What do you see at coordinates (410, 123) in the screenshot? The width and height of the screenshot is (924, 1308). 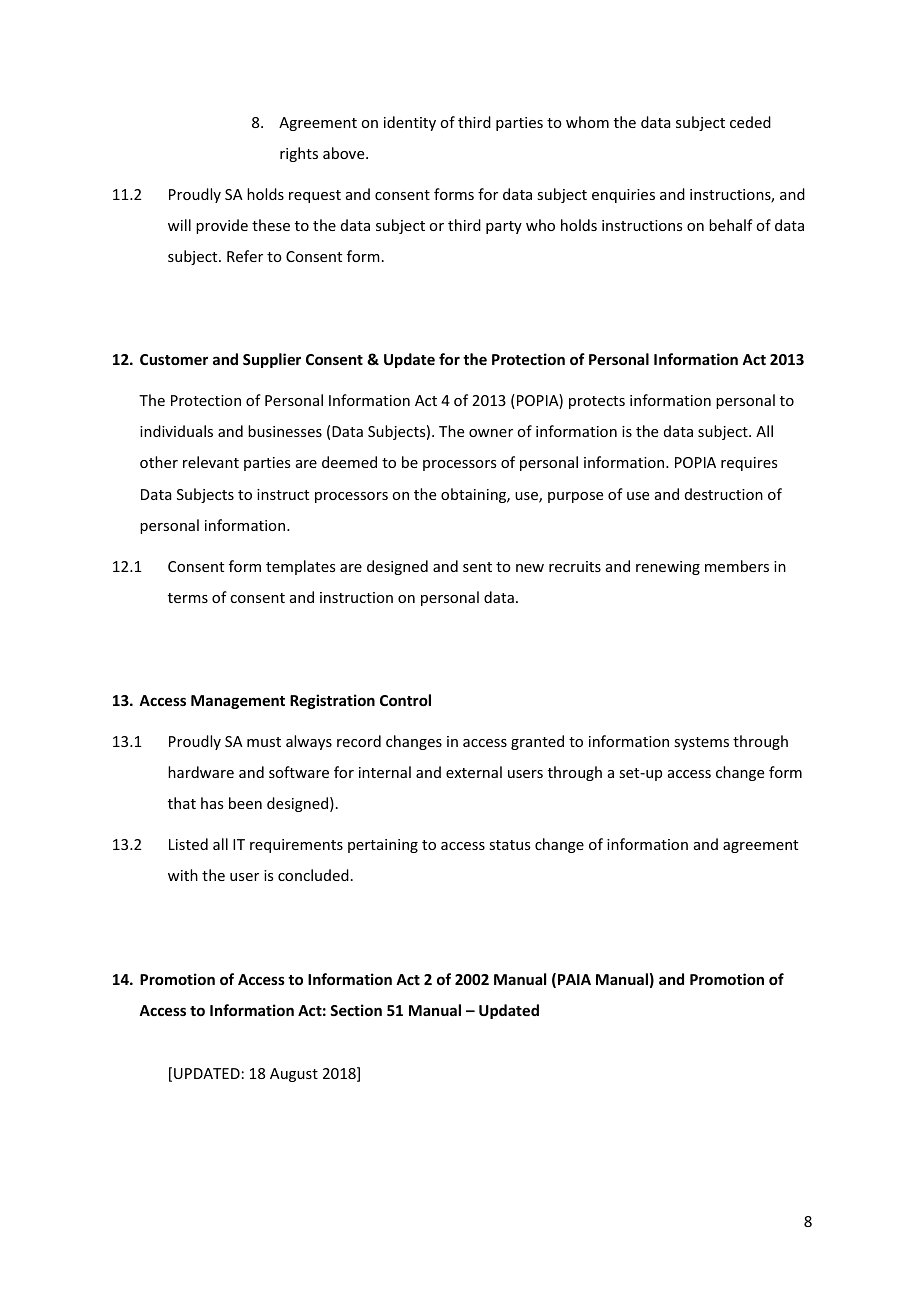 I see `identity` at bounding box center [410, 123].
